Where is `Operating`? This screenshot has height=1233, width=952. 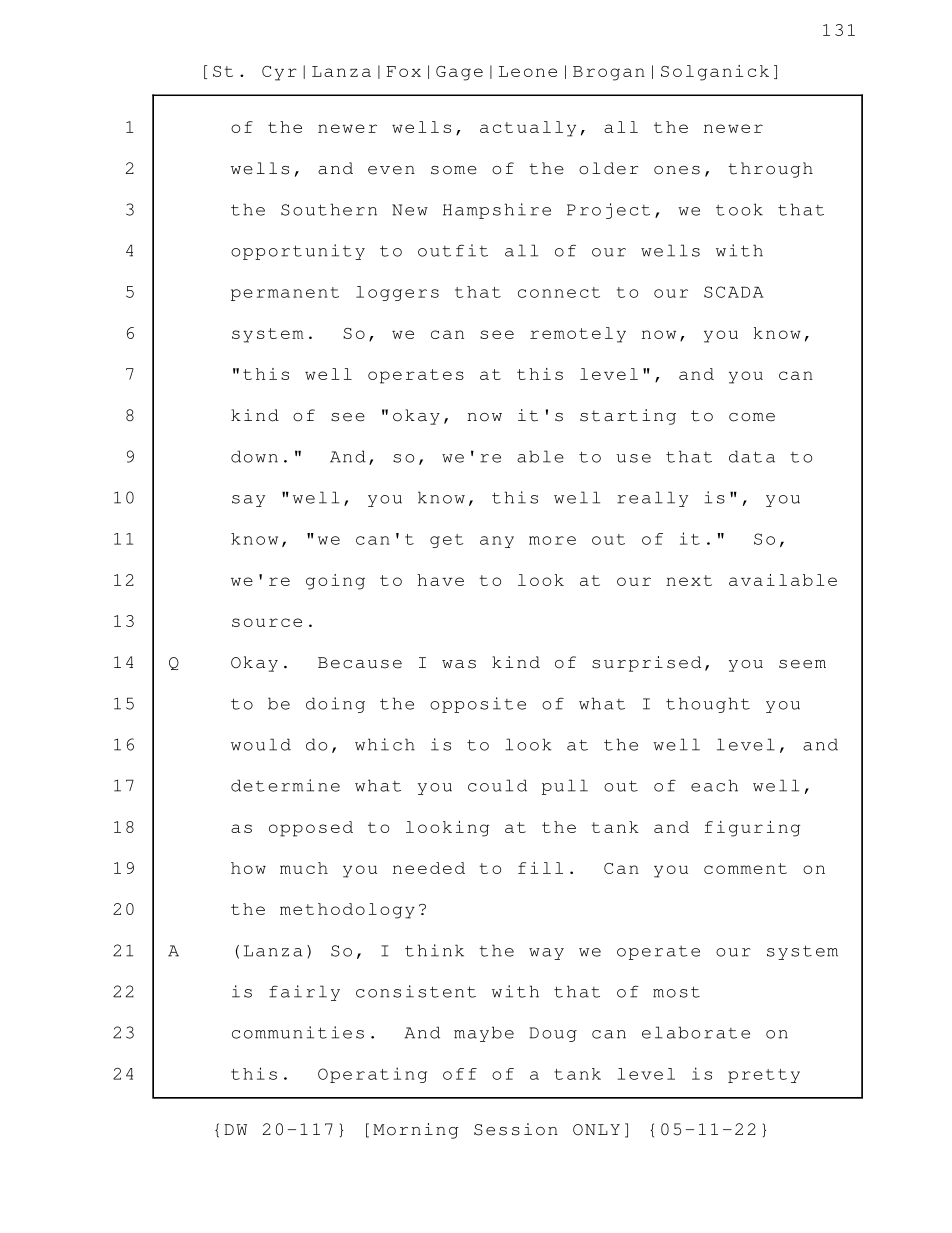
Operating is located at coordinates (372, 1075).
